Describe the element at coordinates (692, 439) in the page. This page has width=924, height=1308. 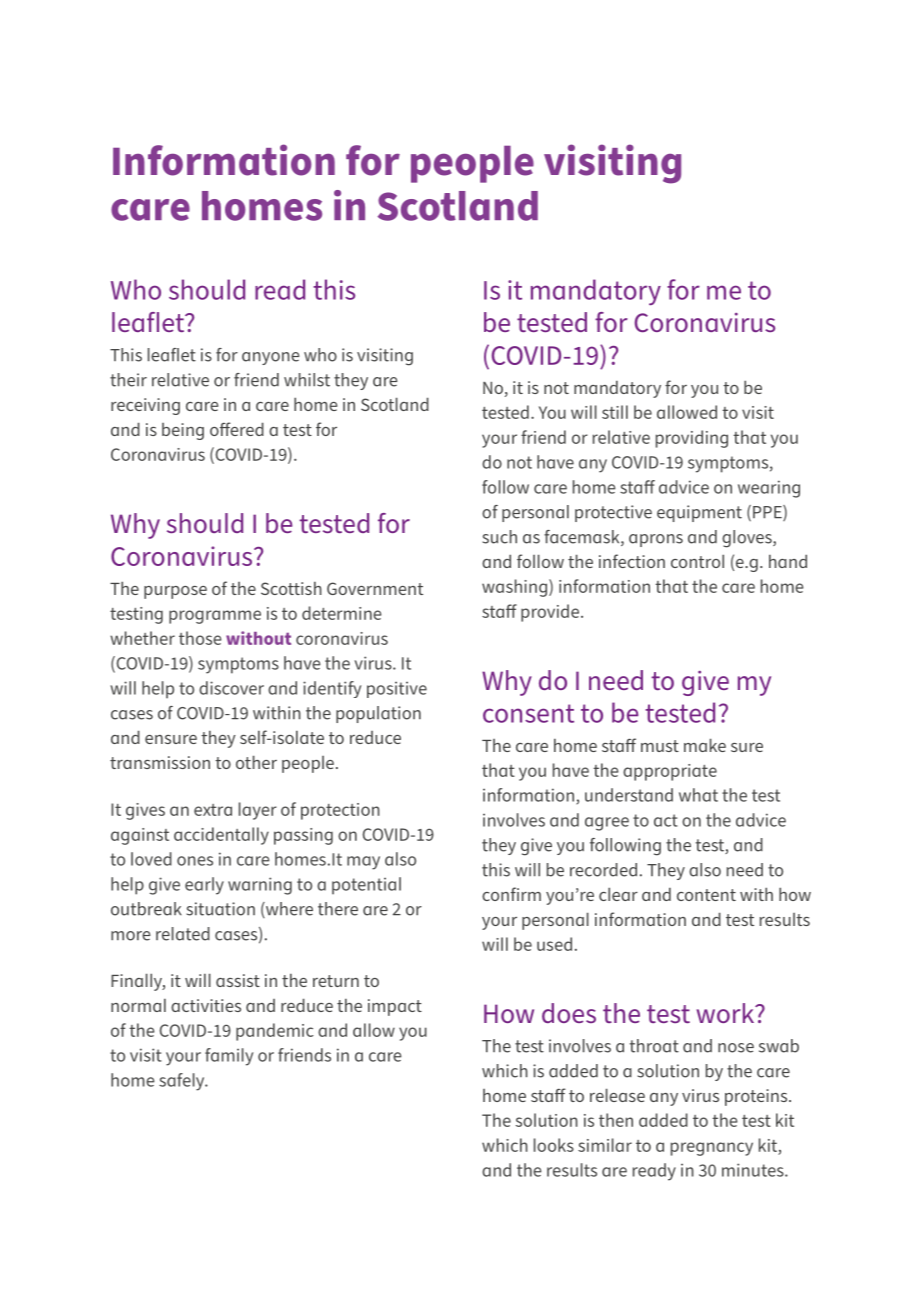
I see `providing` at that location.
